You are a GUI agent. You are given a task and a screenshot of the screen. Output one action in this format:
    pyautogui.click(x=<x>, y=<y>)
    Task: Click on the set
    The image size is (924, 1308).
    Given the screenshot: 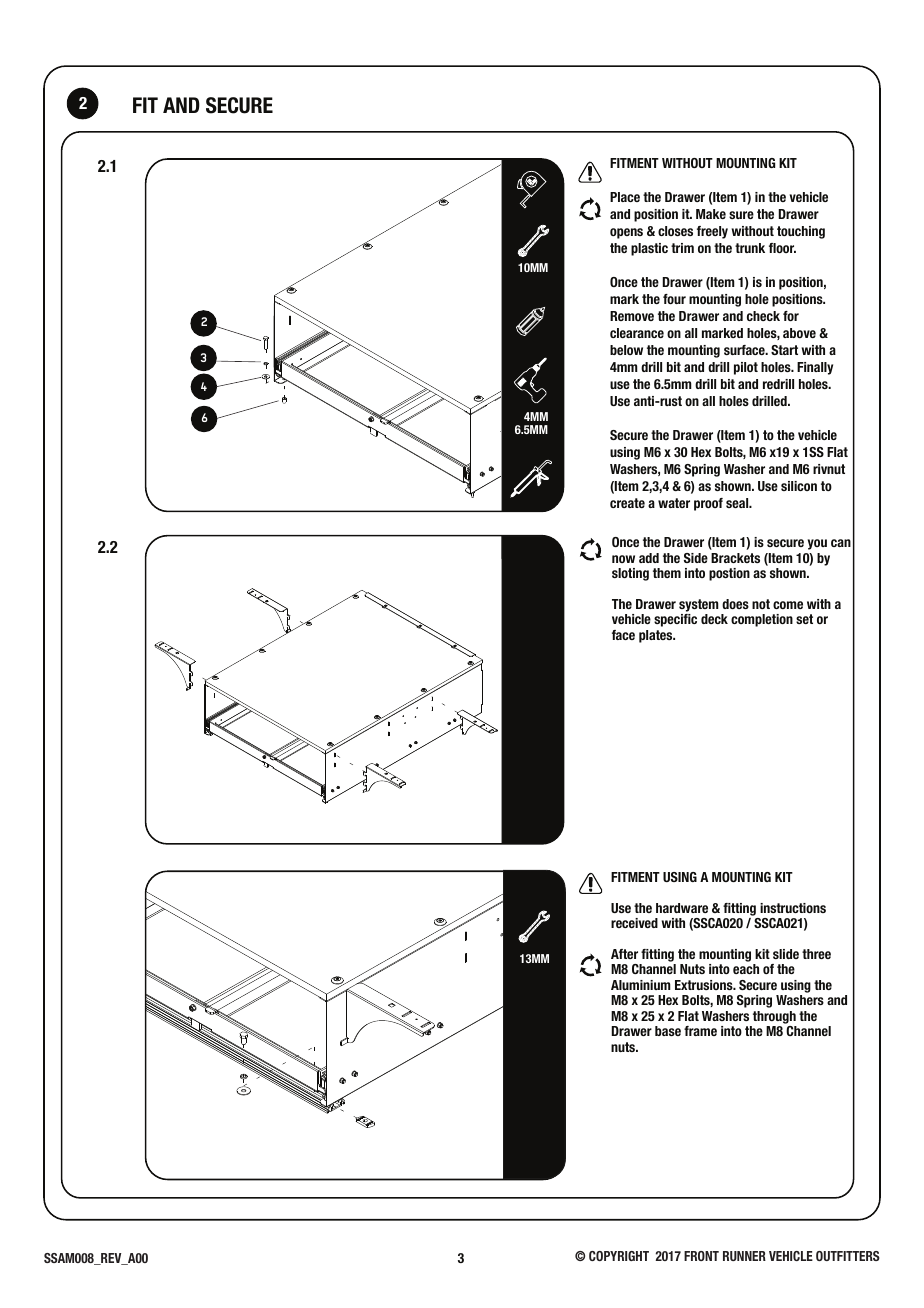 What is the action you would take?
    pyautogui.click(x=804, y=619)
